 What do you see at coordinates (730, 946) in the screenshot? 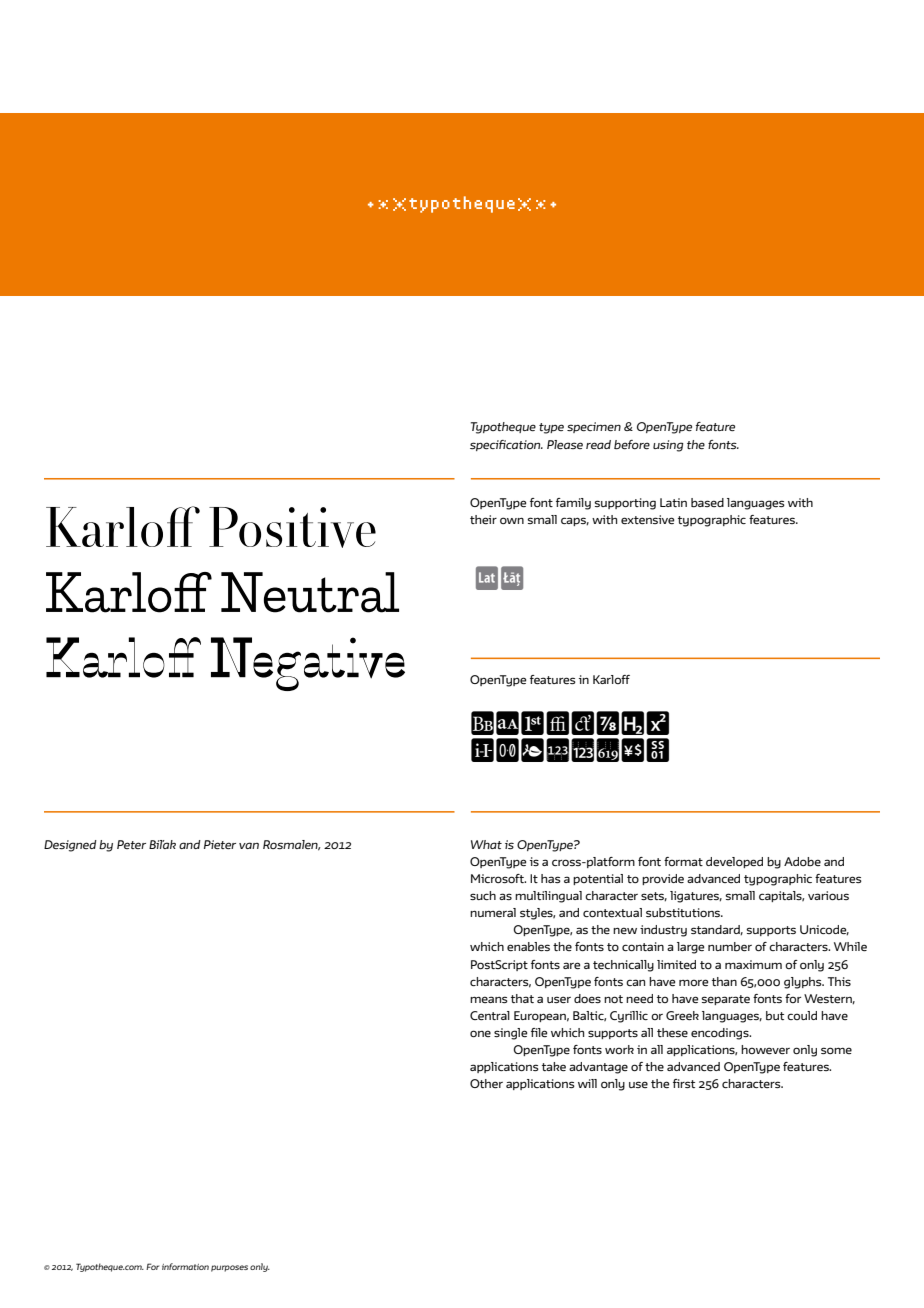
I see `number` at bounding box center [730, 946].
